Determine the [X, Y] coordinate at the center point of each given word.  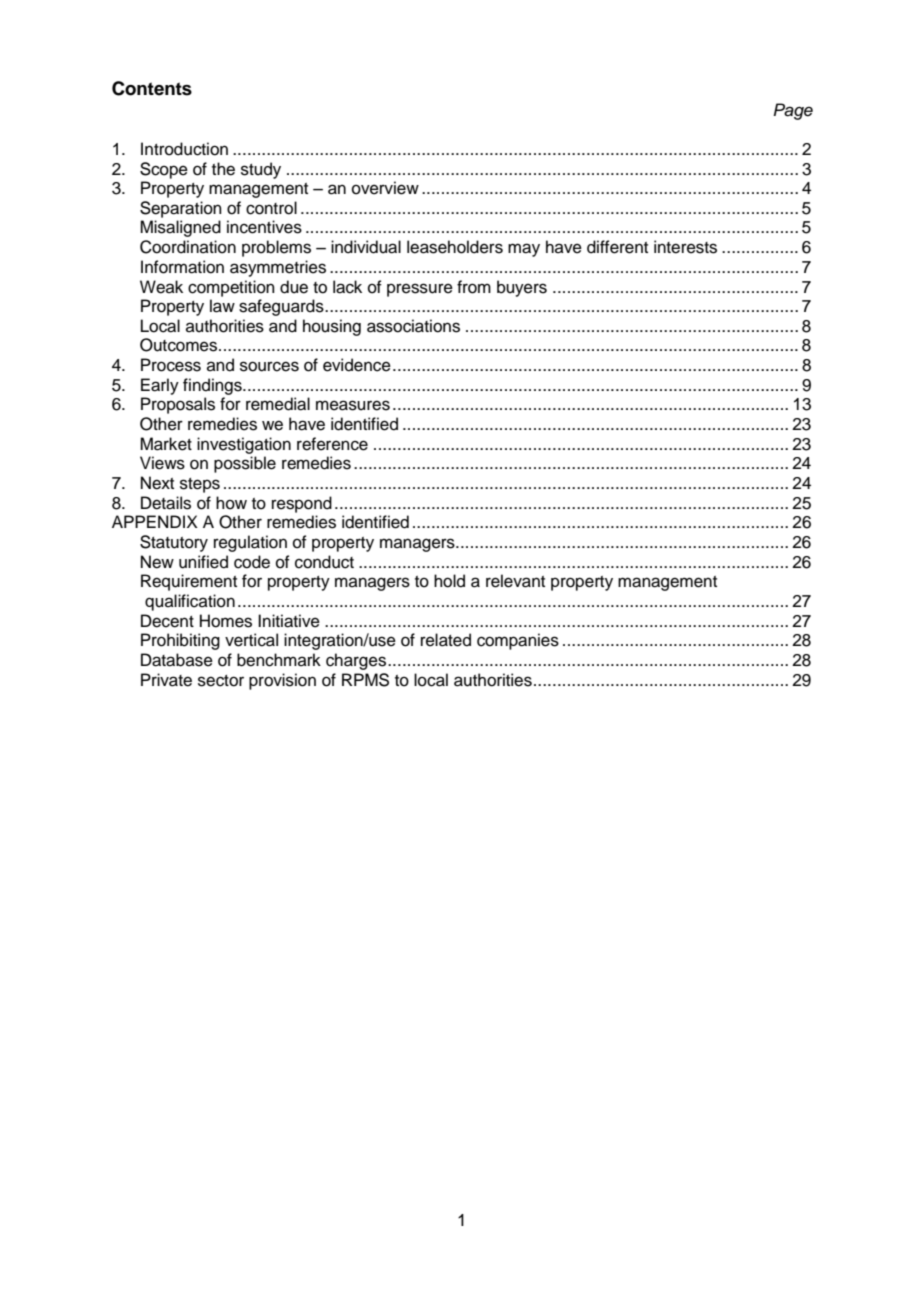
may [524, 250]
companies [518, 641]
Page [793, 111]
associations [413, 326]
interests [685, 247]
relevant [515, 581]
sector [221, 681]
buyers [522, 288]
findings [213, 386]
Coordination [188, 247]
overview [385, 188]
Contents [152, 88]
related [446, 640]
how [231, 503]
